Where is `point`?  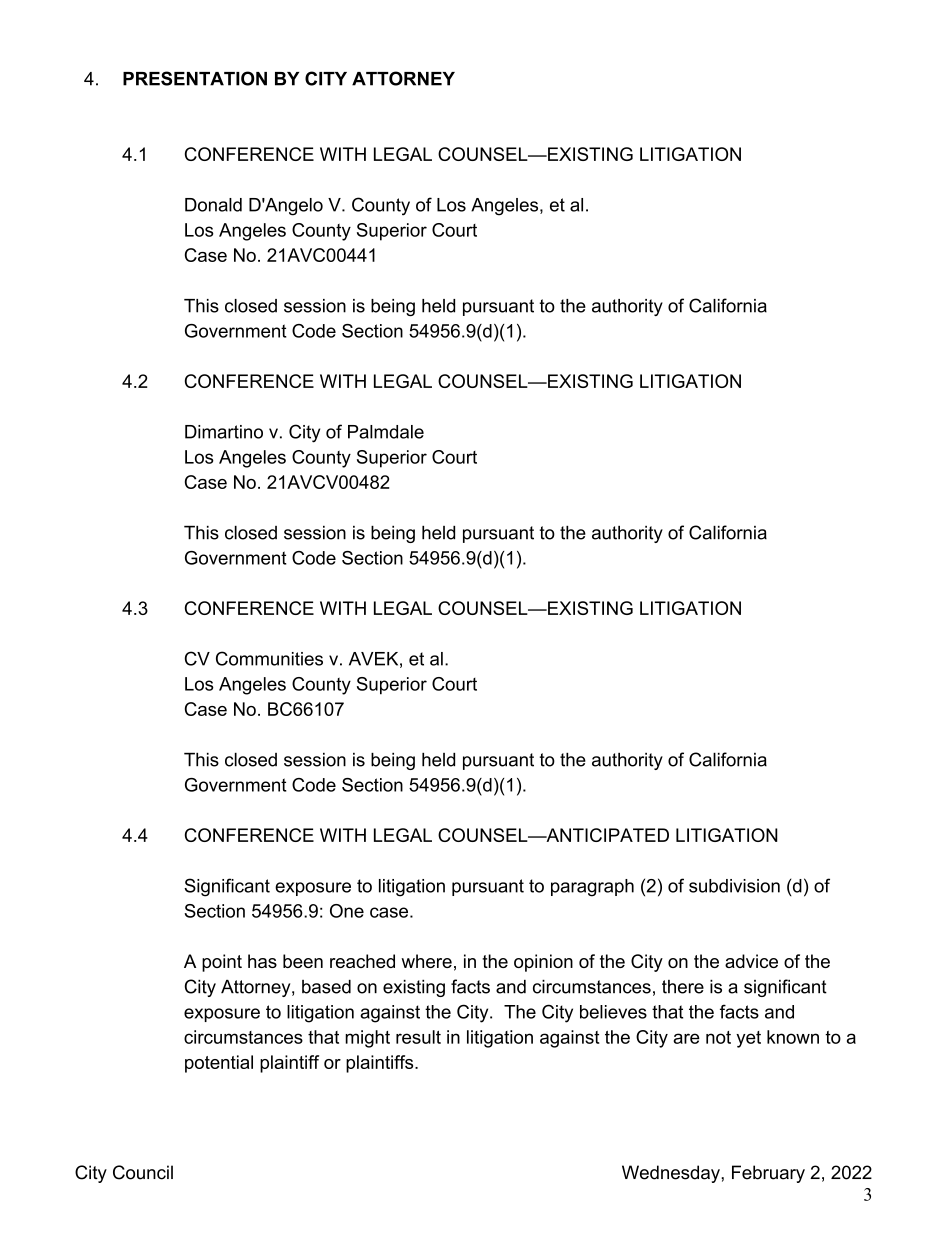 point is located at coordinates (222, 963).
